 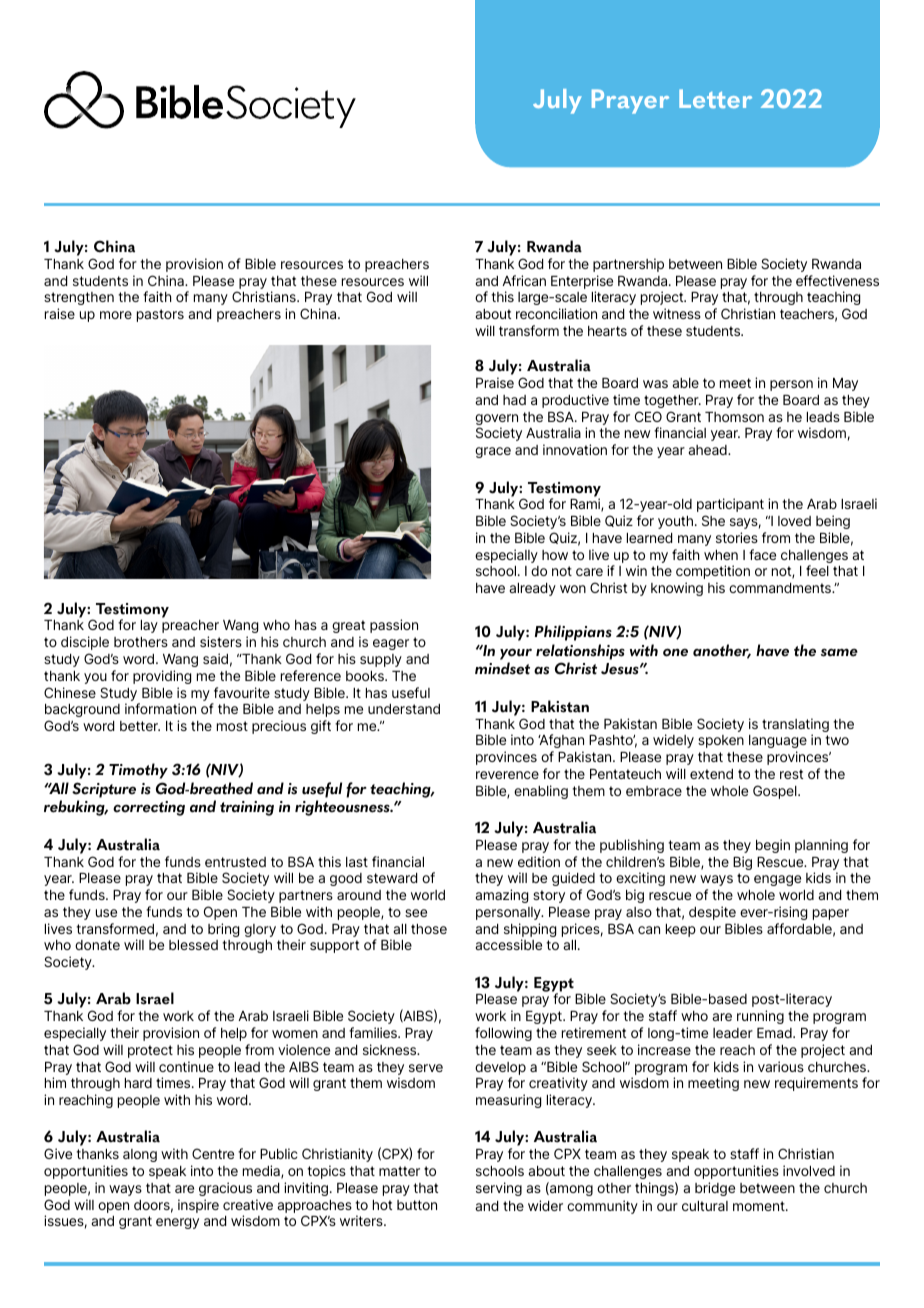 I want to click on African, so click(x=524, y=280).
